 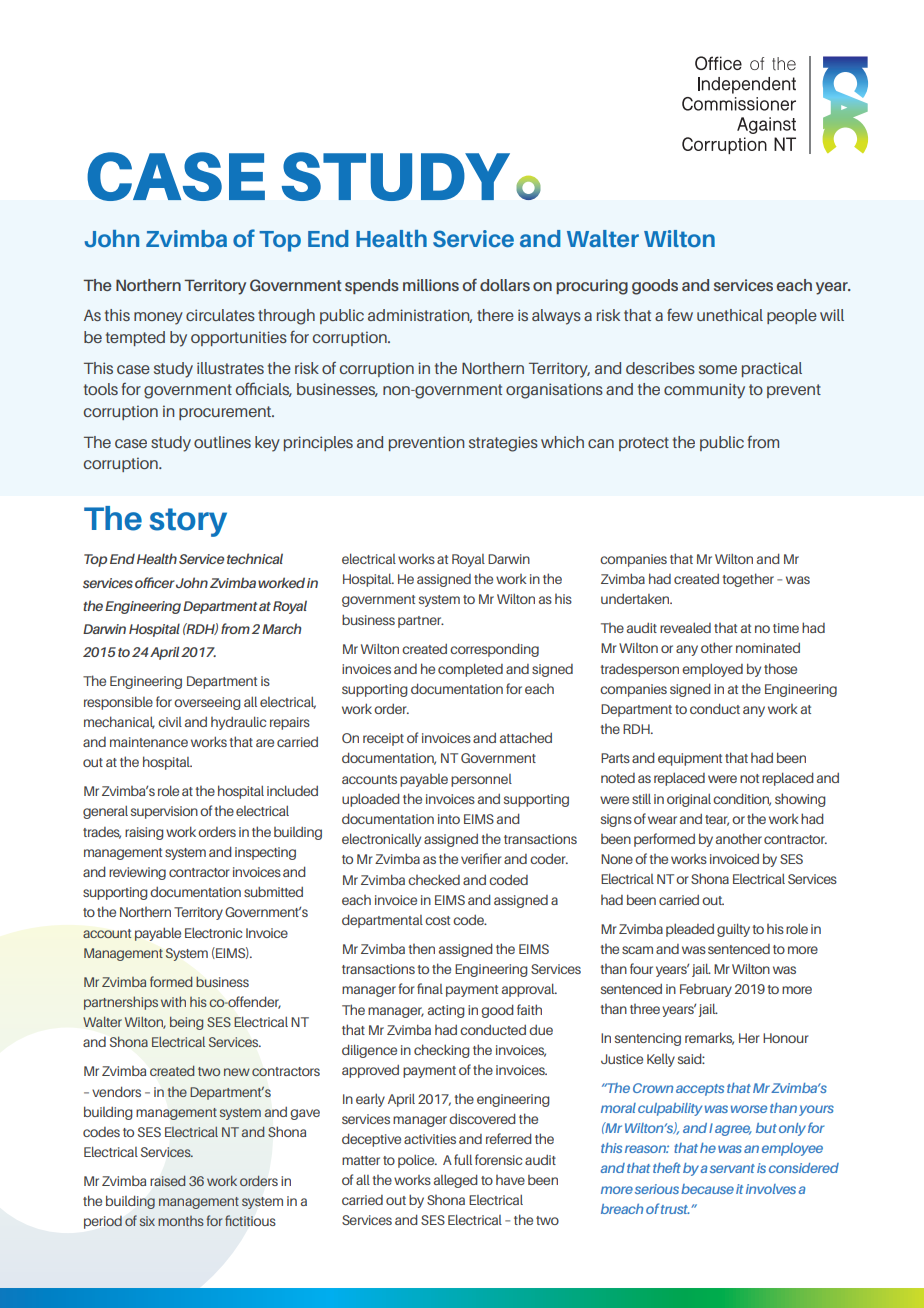 What do you see at coordinates (149, 742) in the document?
I see `maintenance` at bounding box center [149, 742].
